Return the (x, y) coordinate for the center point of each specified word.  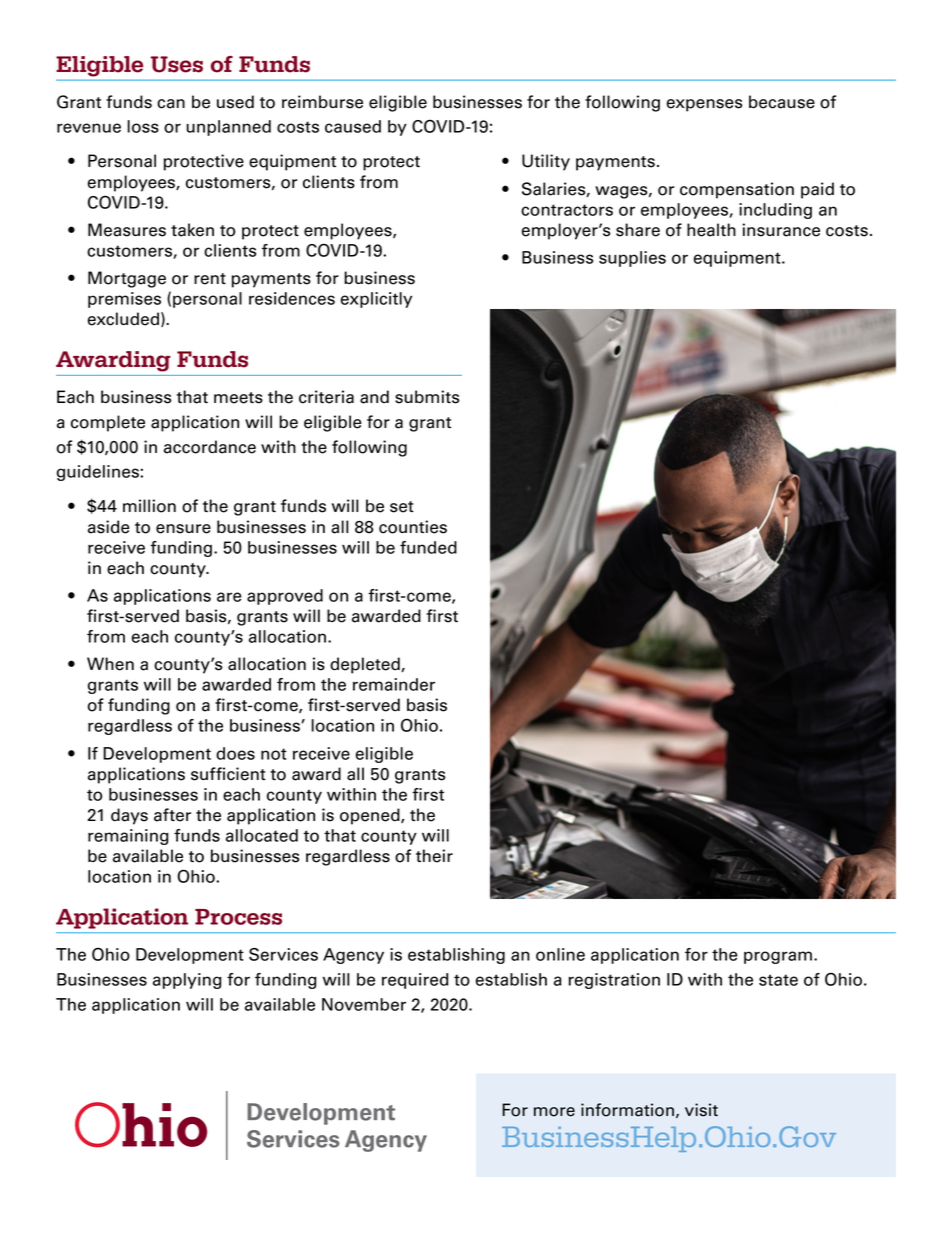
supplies (632, 259)
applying (187, 981)
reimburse (322, 102)
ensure (183, 529)
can (171, 104)
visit (701, 1110)
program (778, 957)
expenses (704, 105)
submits (427, 397)
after (172, 815)
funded (428, 547)
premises (124, 300)
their (434, 856)
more (554, 1112)
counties (413, 527)
